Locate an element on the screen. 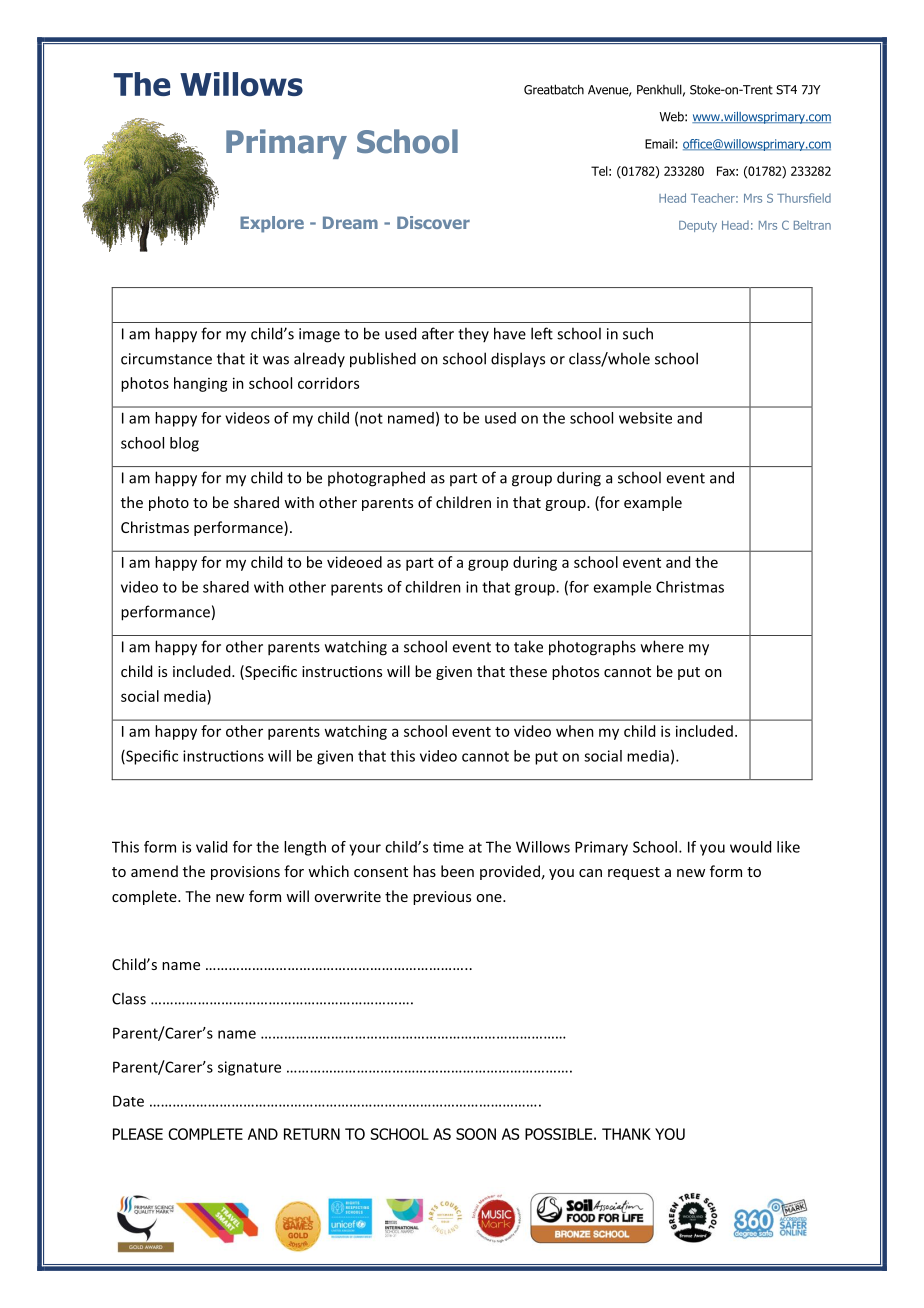 The height and width of the screenshot is (1308, 924). blog is located at coordinates (184, 444).
